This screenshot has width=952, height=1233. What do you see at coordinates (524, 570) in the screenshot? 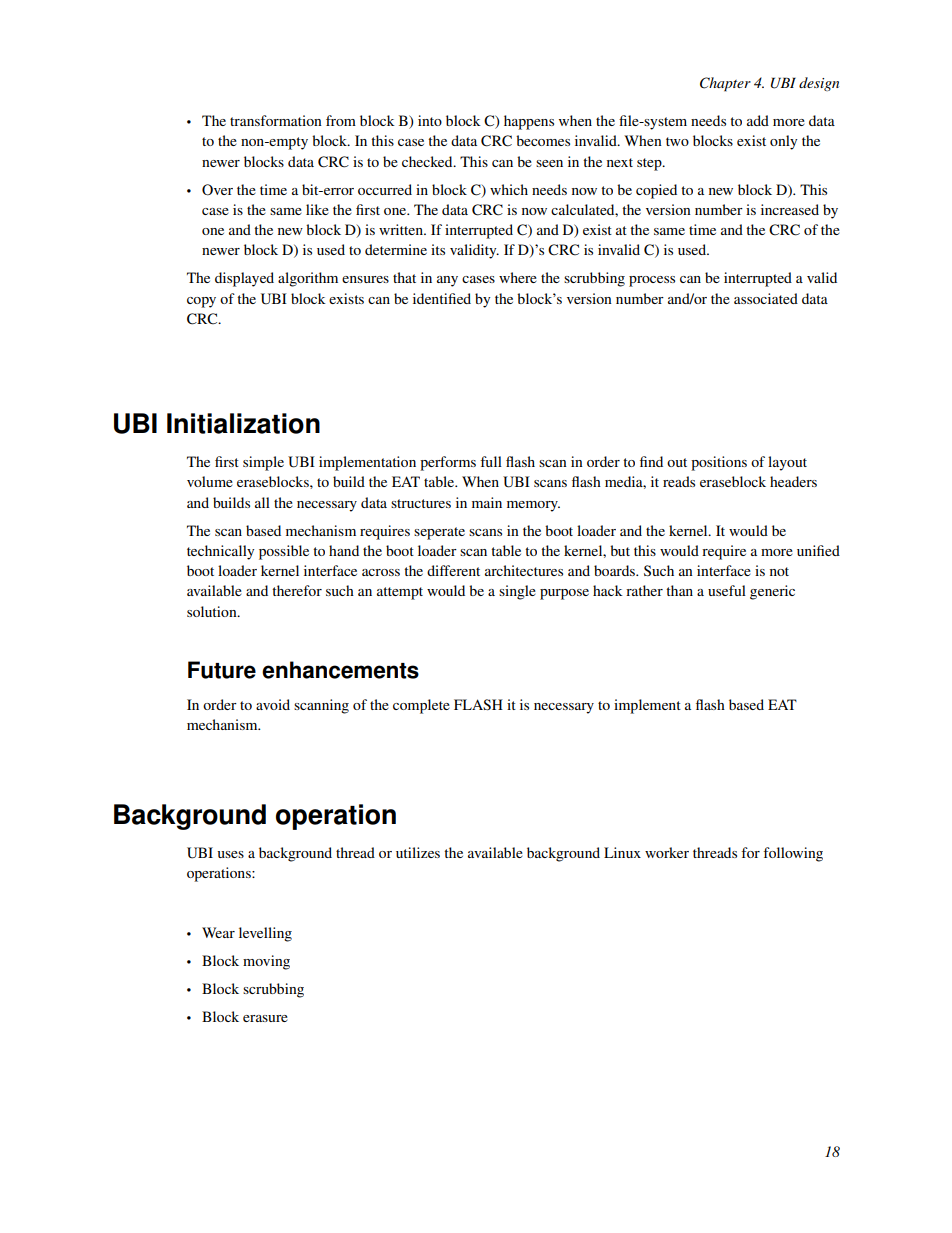
I see `architectures` at bounding box center [524, 570].
